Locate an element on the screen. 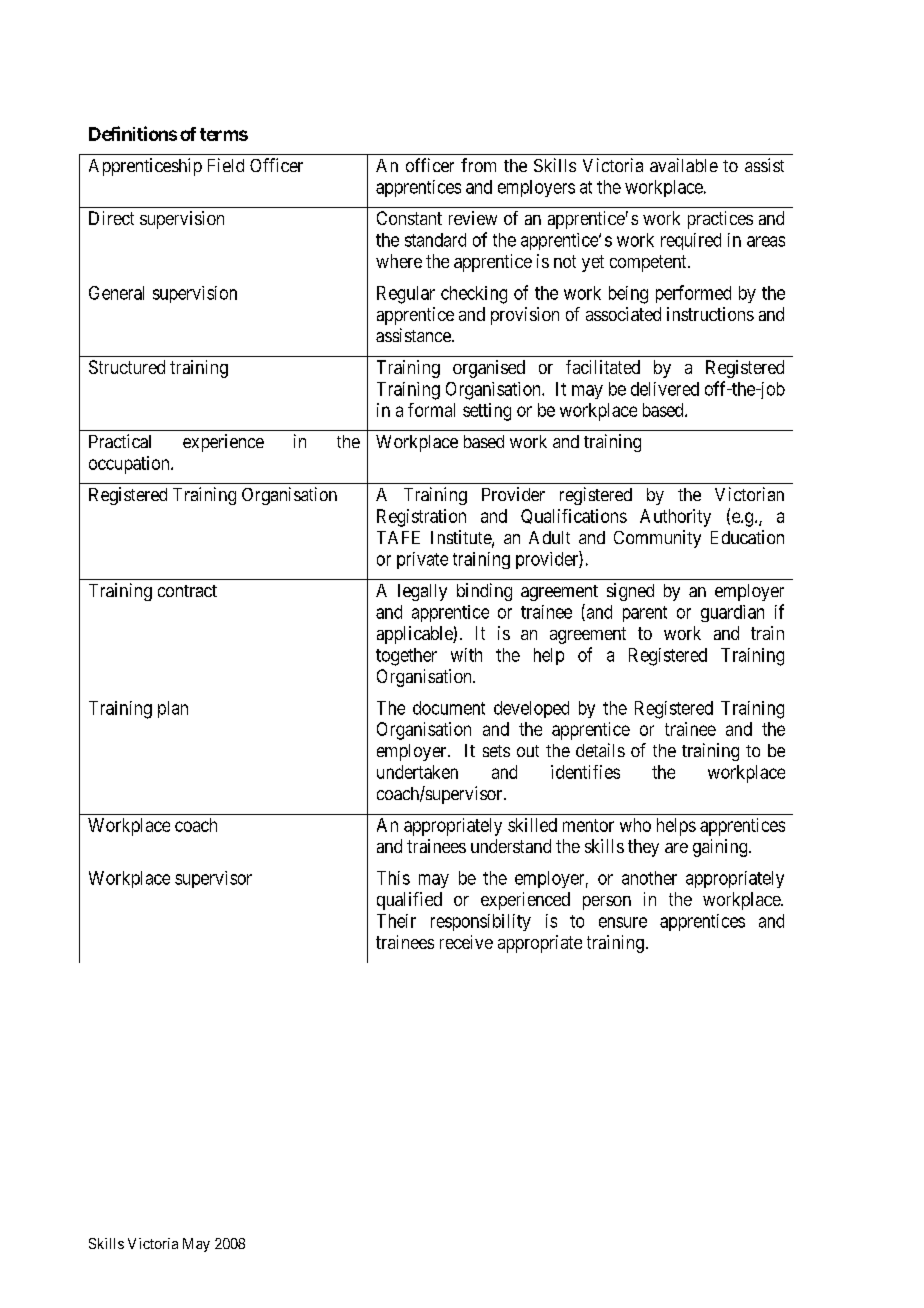  Field is located at coordinates (226, 165).
